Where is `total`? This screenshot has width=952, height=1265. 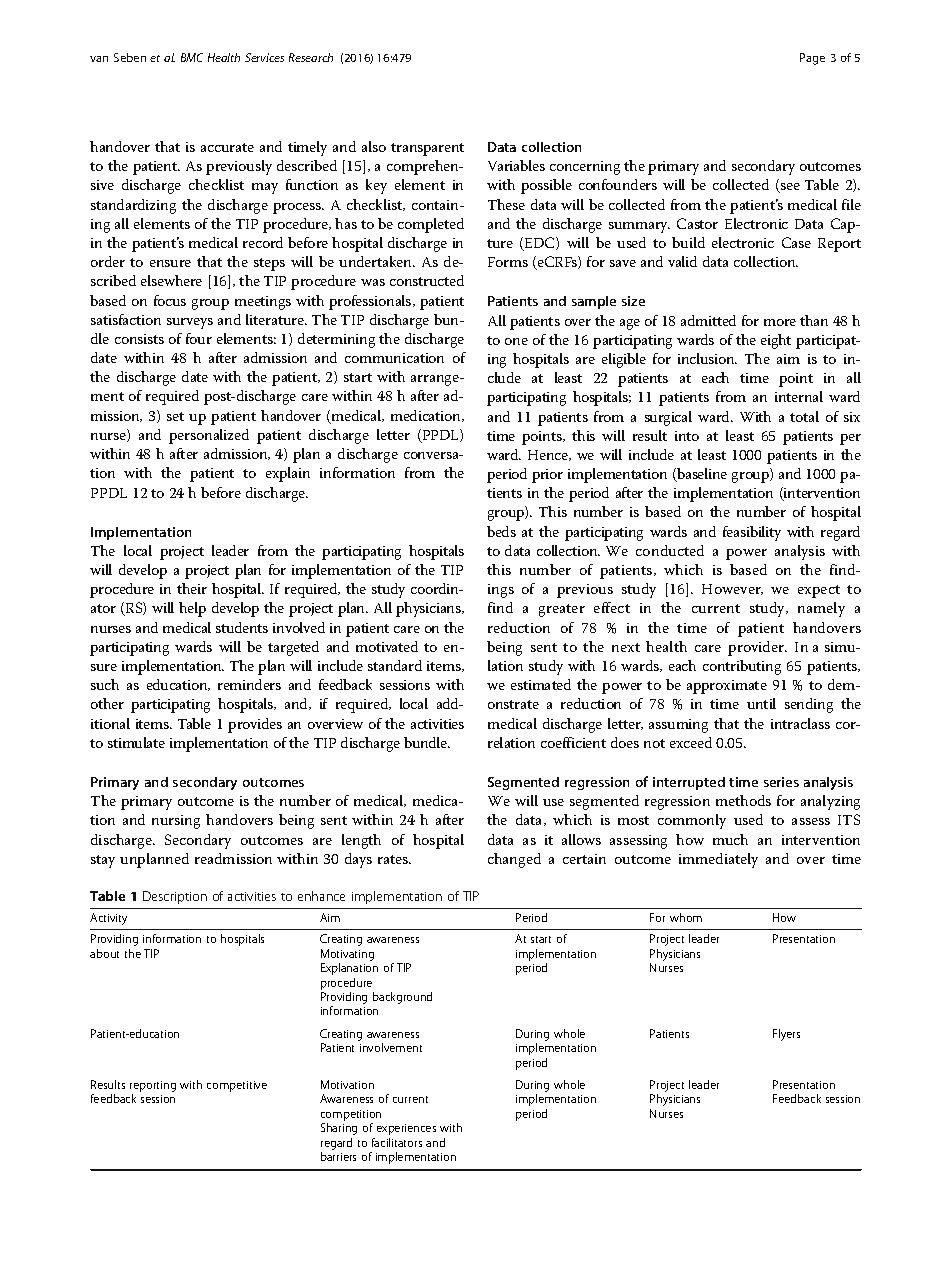
total is located at coordinates (804, 416).
